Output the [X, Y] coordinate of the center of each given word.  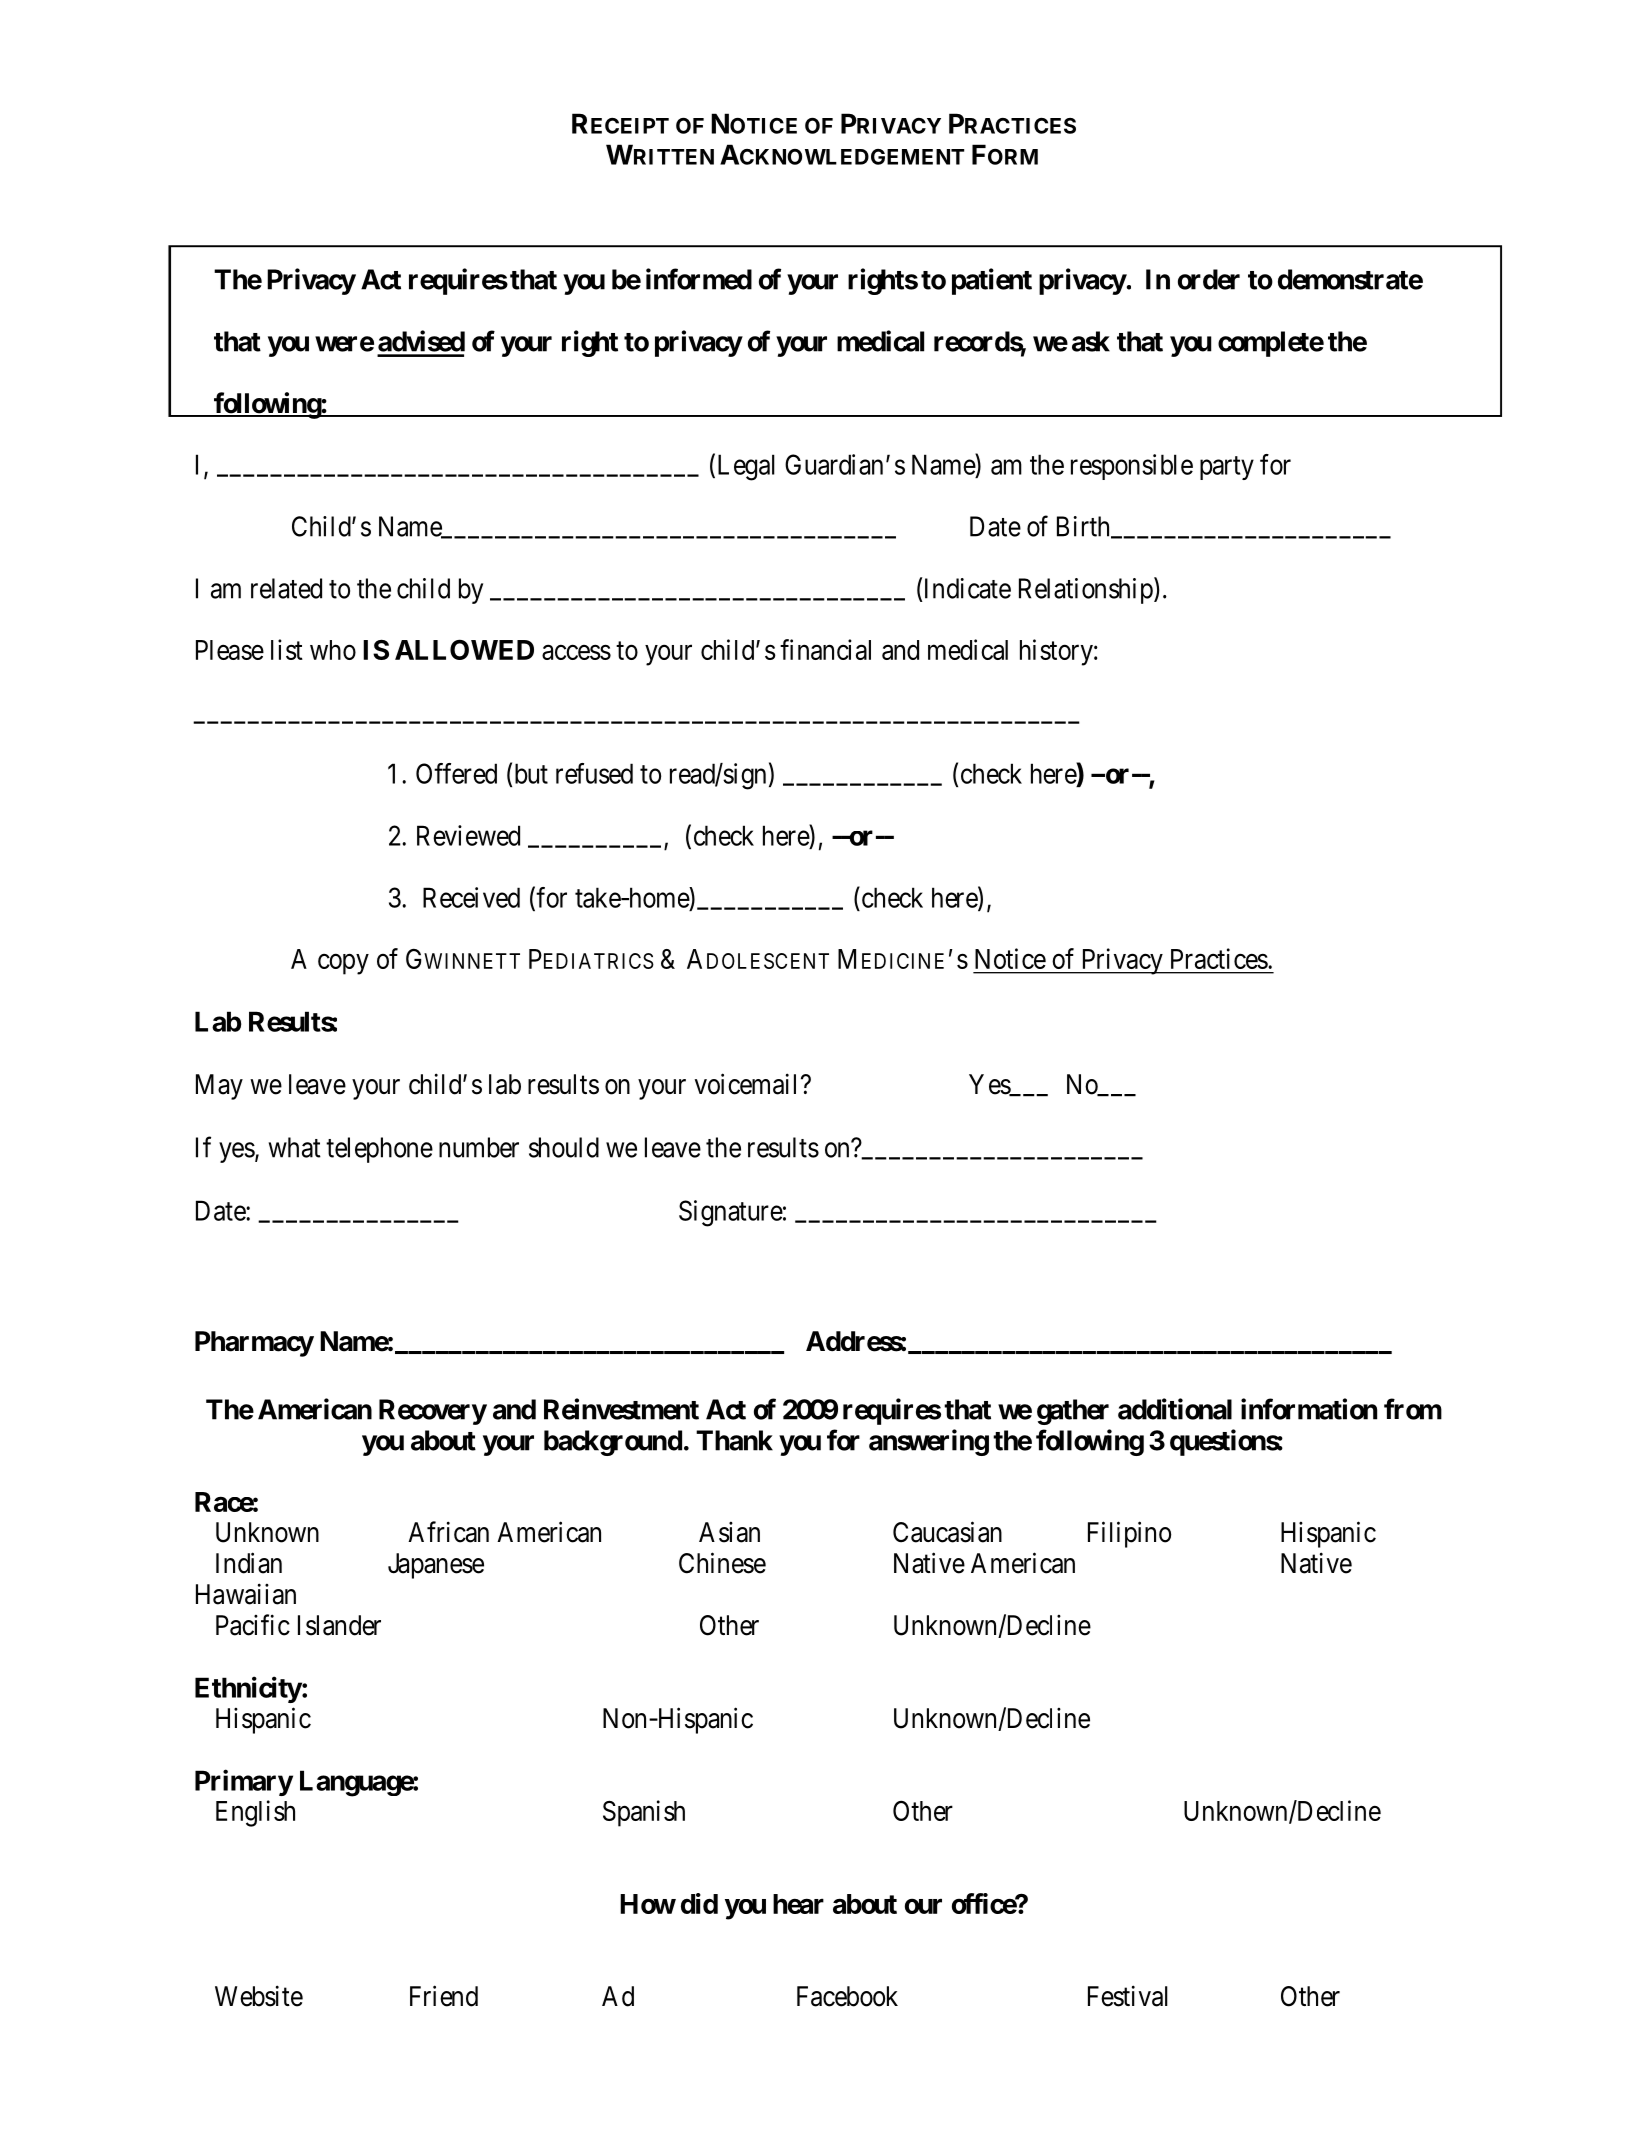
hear [798, 1904]
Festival [1128, 1996]
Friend [444, 1996]
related [286, 588]
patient [992, 281]
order [1209, 279]
